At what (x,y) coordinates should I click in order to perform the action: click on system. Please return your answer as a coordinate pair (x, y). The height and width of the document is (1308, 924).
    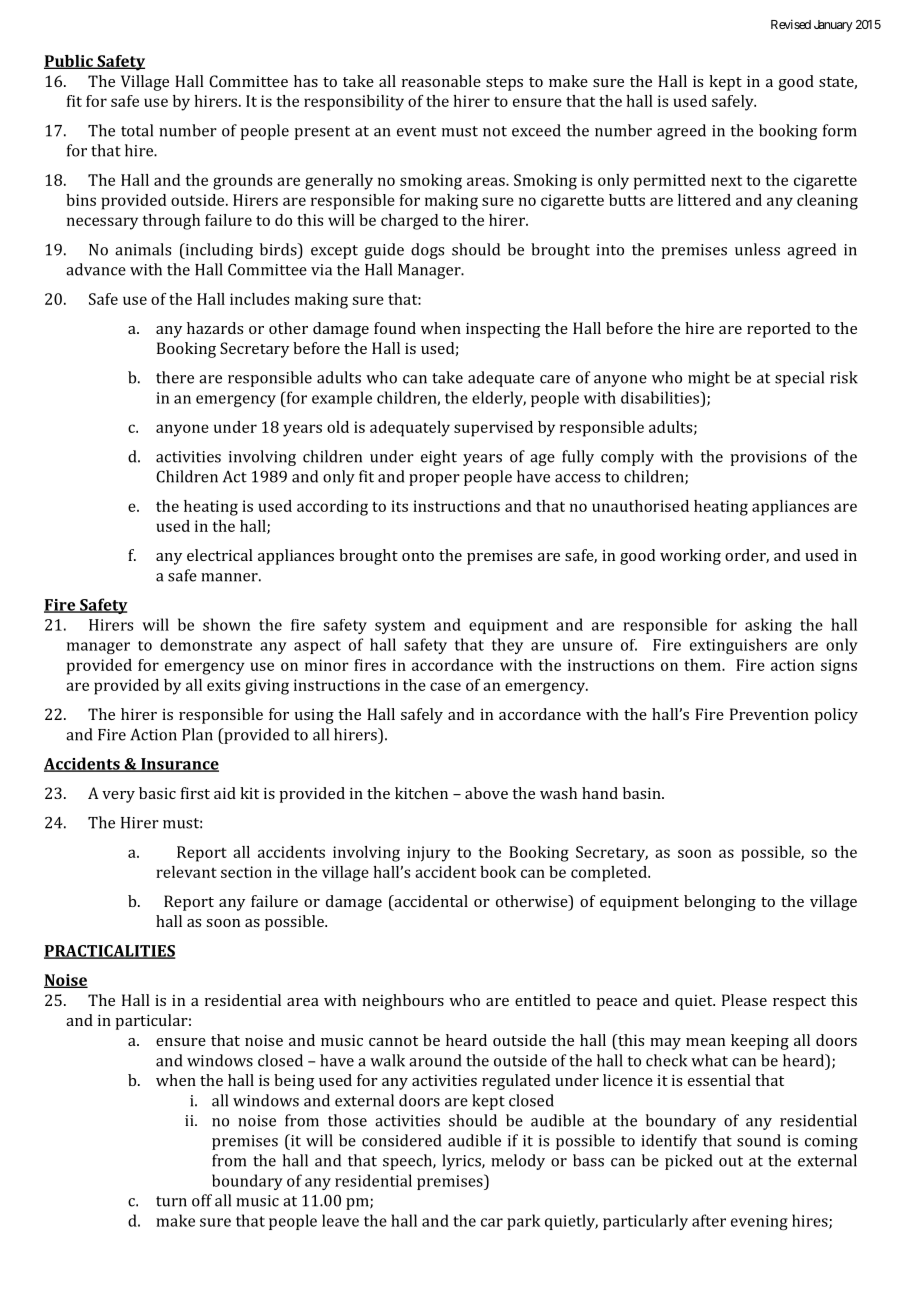
    Looking at the image, I should click on (400, 627).
